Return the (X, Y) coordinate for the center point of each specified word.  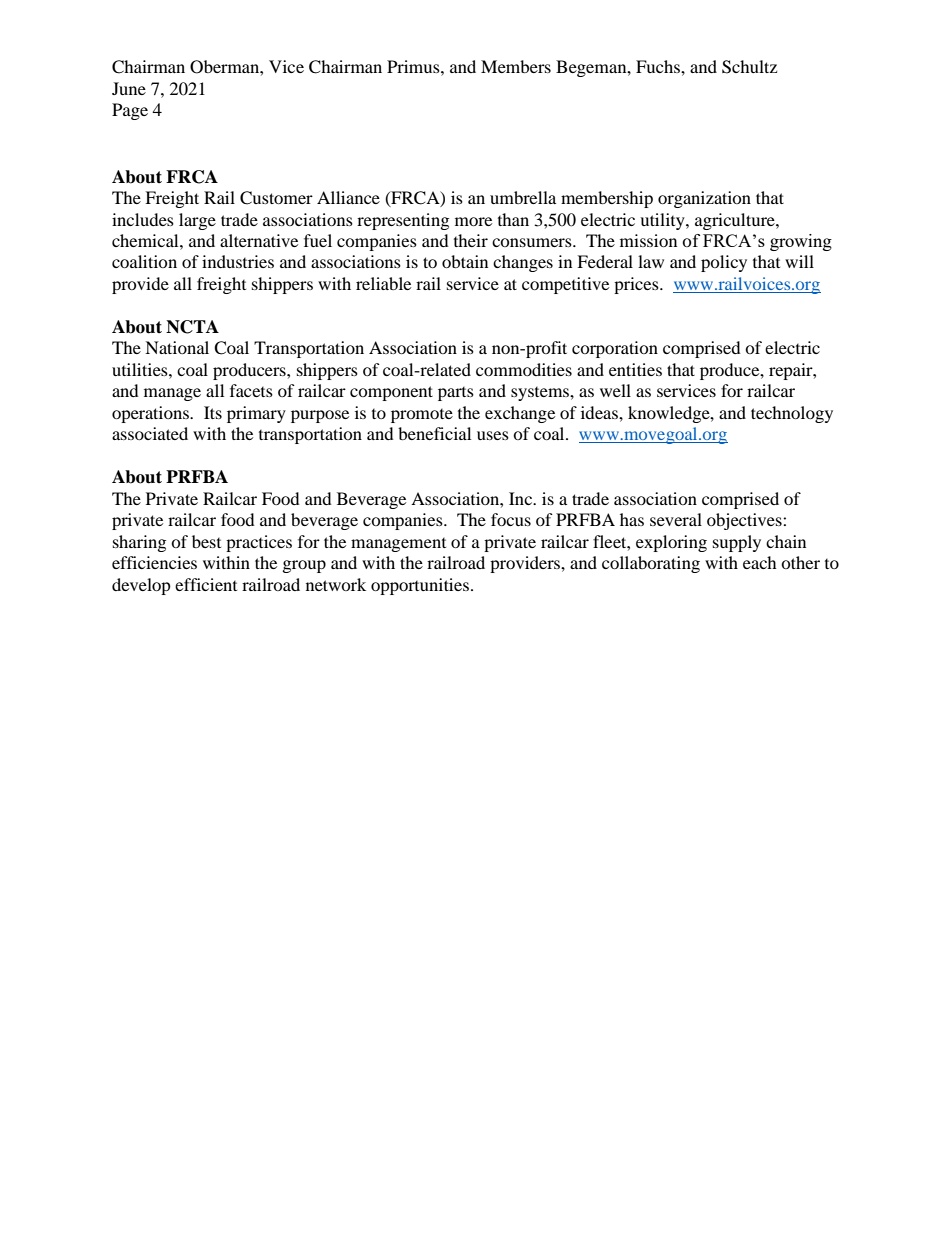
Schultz (749, 67)
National (177, 347)
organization (704, 199)
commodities (524, 369)
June (129, 88)
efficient (206, 584)
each (760, 562)
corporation (615, 349)
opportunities (420, 586)
